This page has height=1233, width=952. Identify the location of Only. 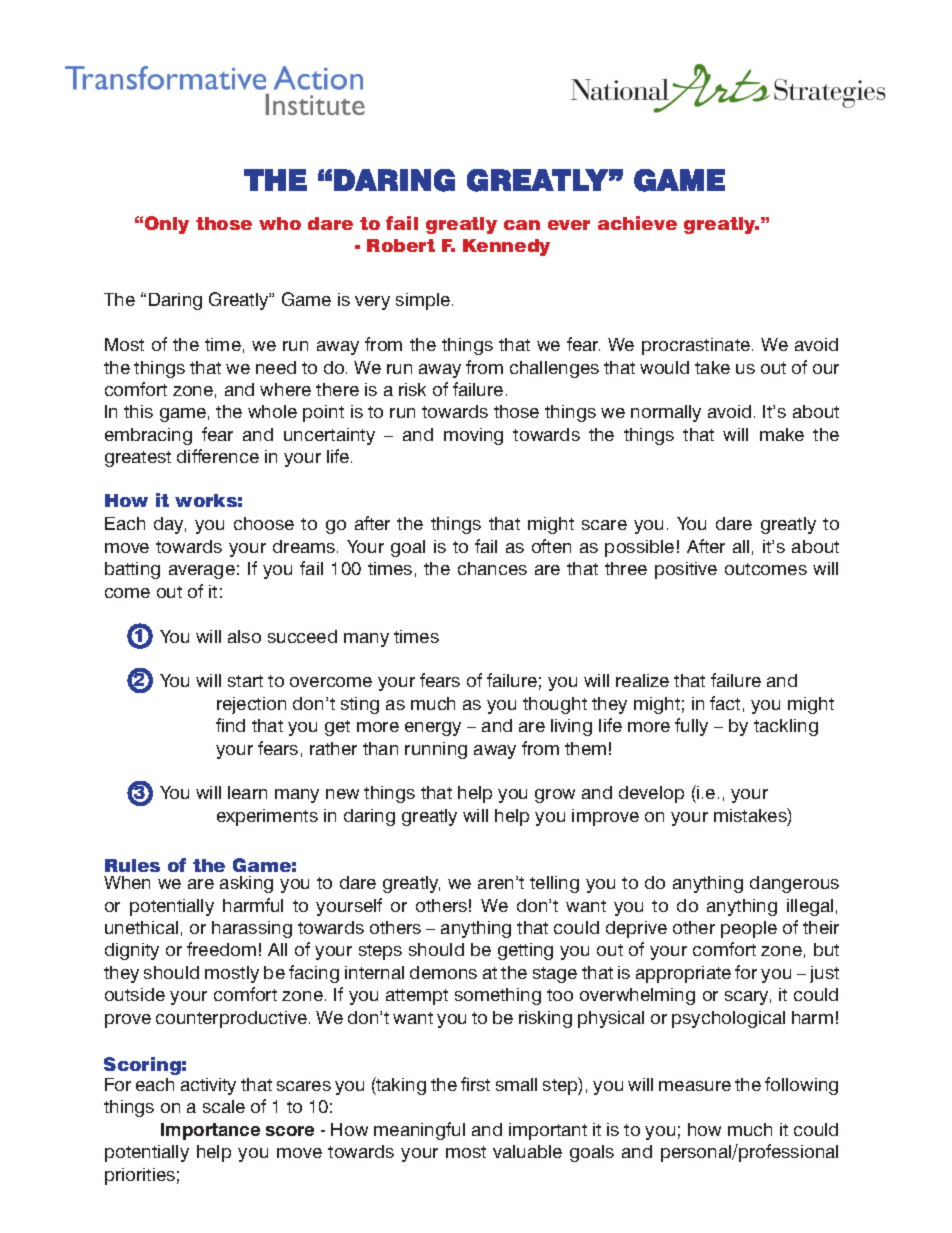
(167, 225).
